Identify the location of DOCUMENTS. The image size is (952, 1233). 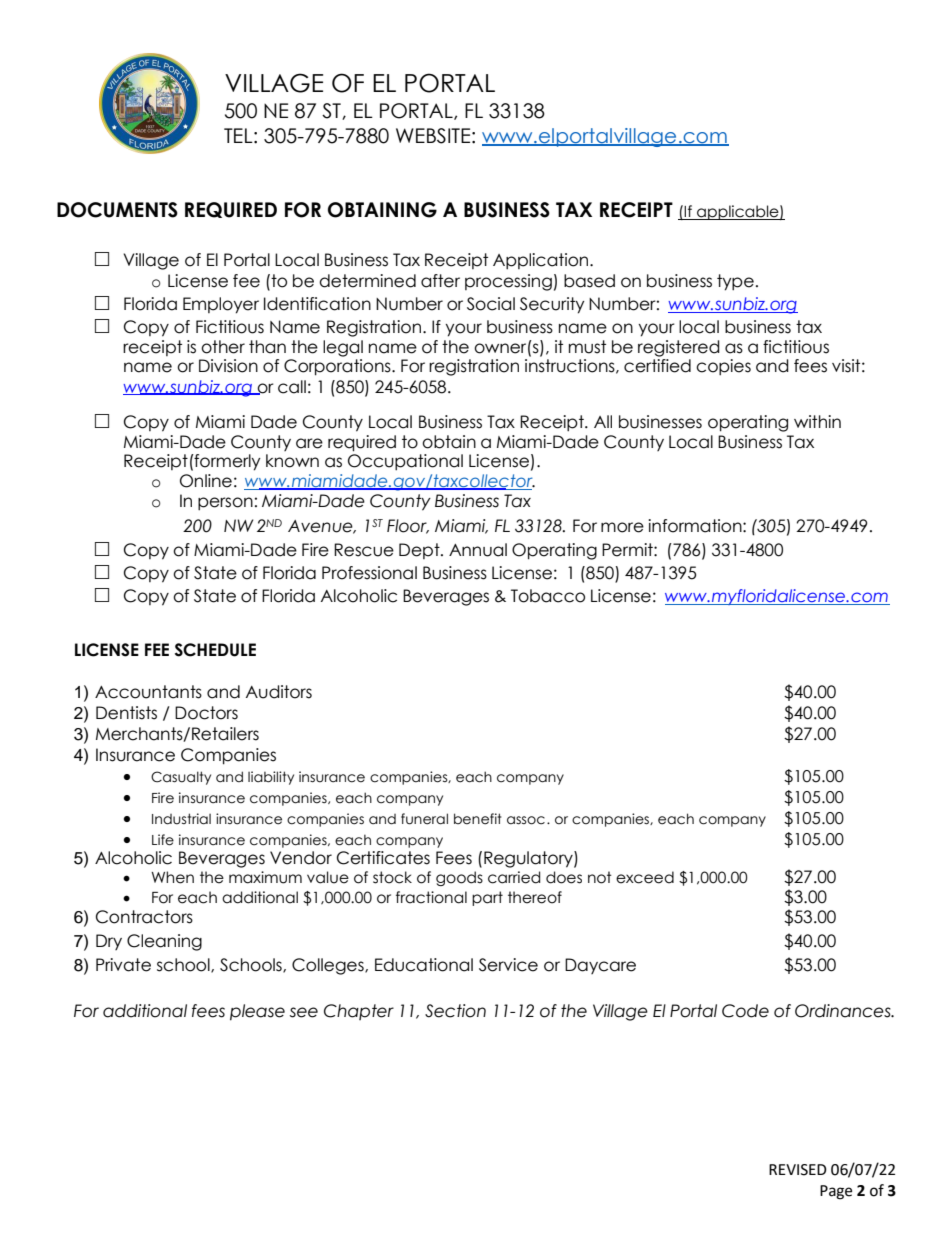
(117, 210).
